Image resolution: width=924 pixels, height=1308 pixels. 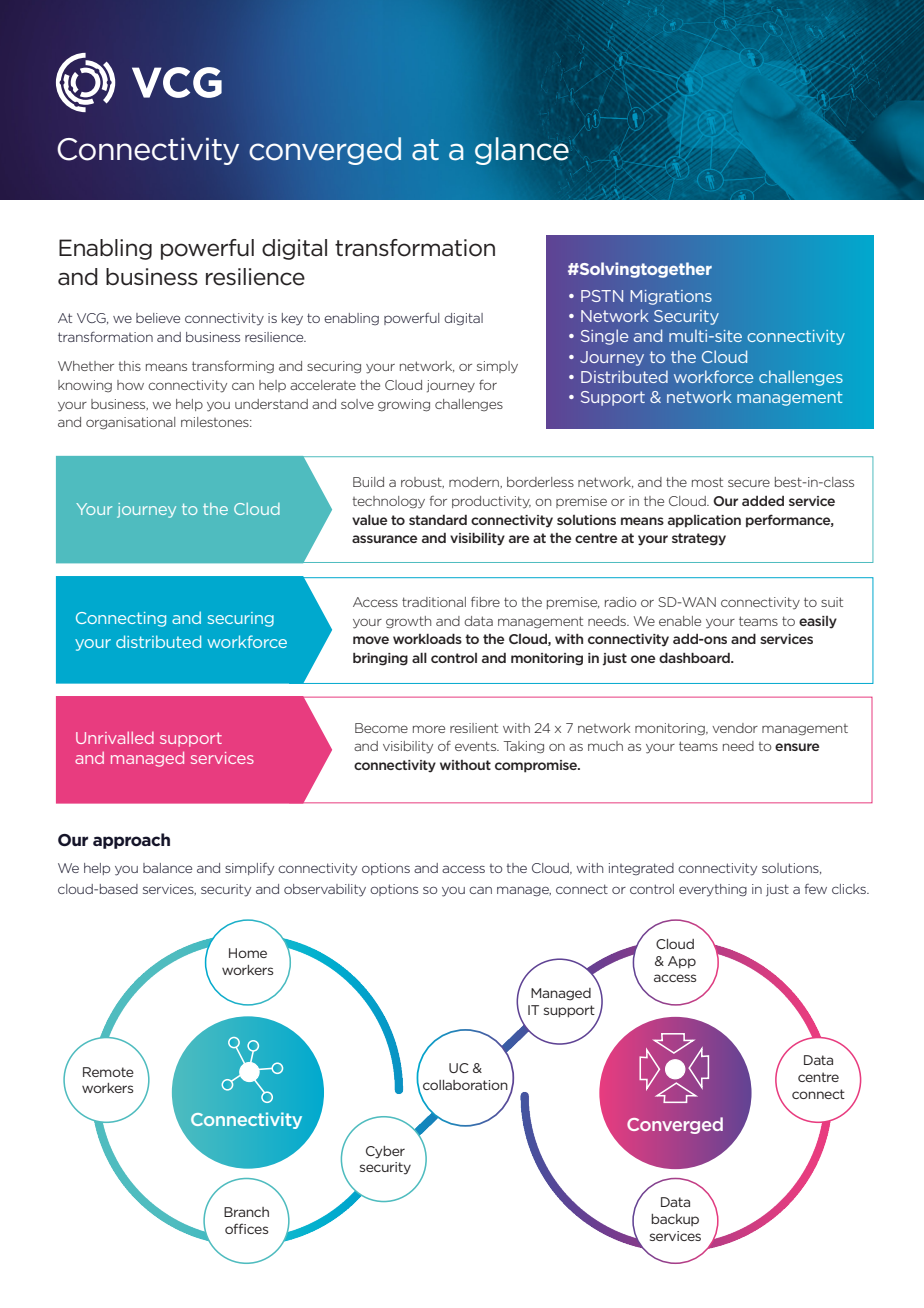 I want to click on Branch, so click(x=246, y=1212).
